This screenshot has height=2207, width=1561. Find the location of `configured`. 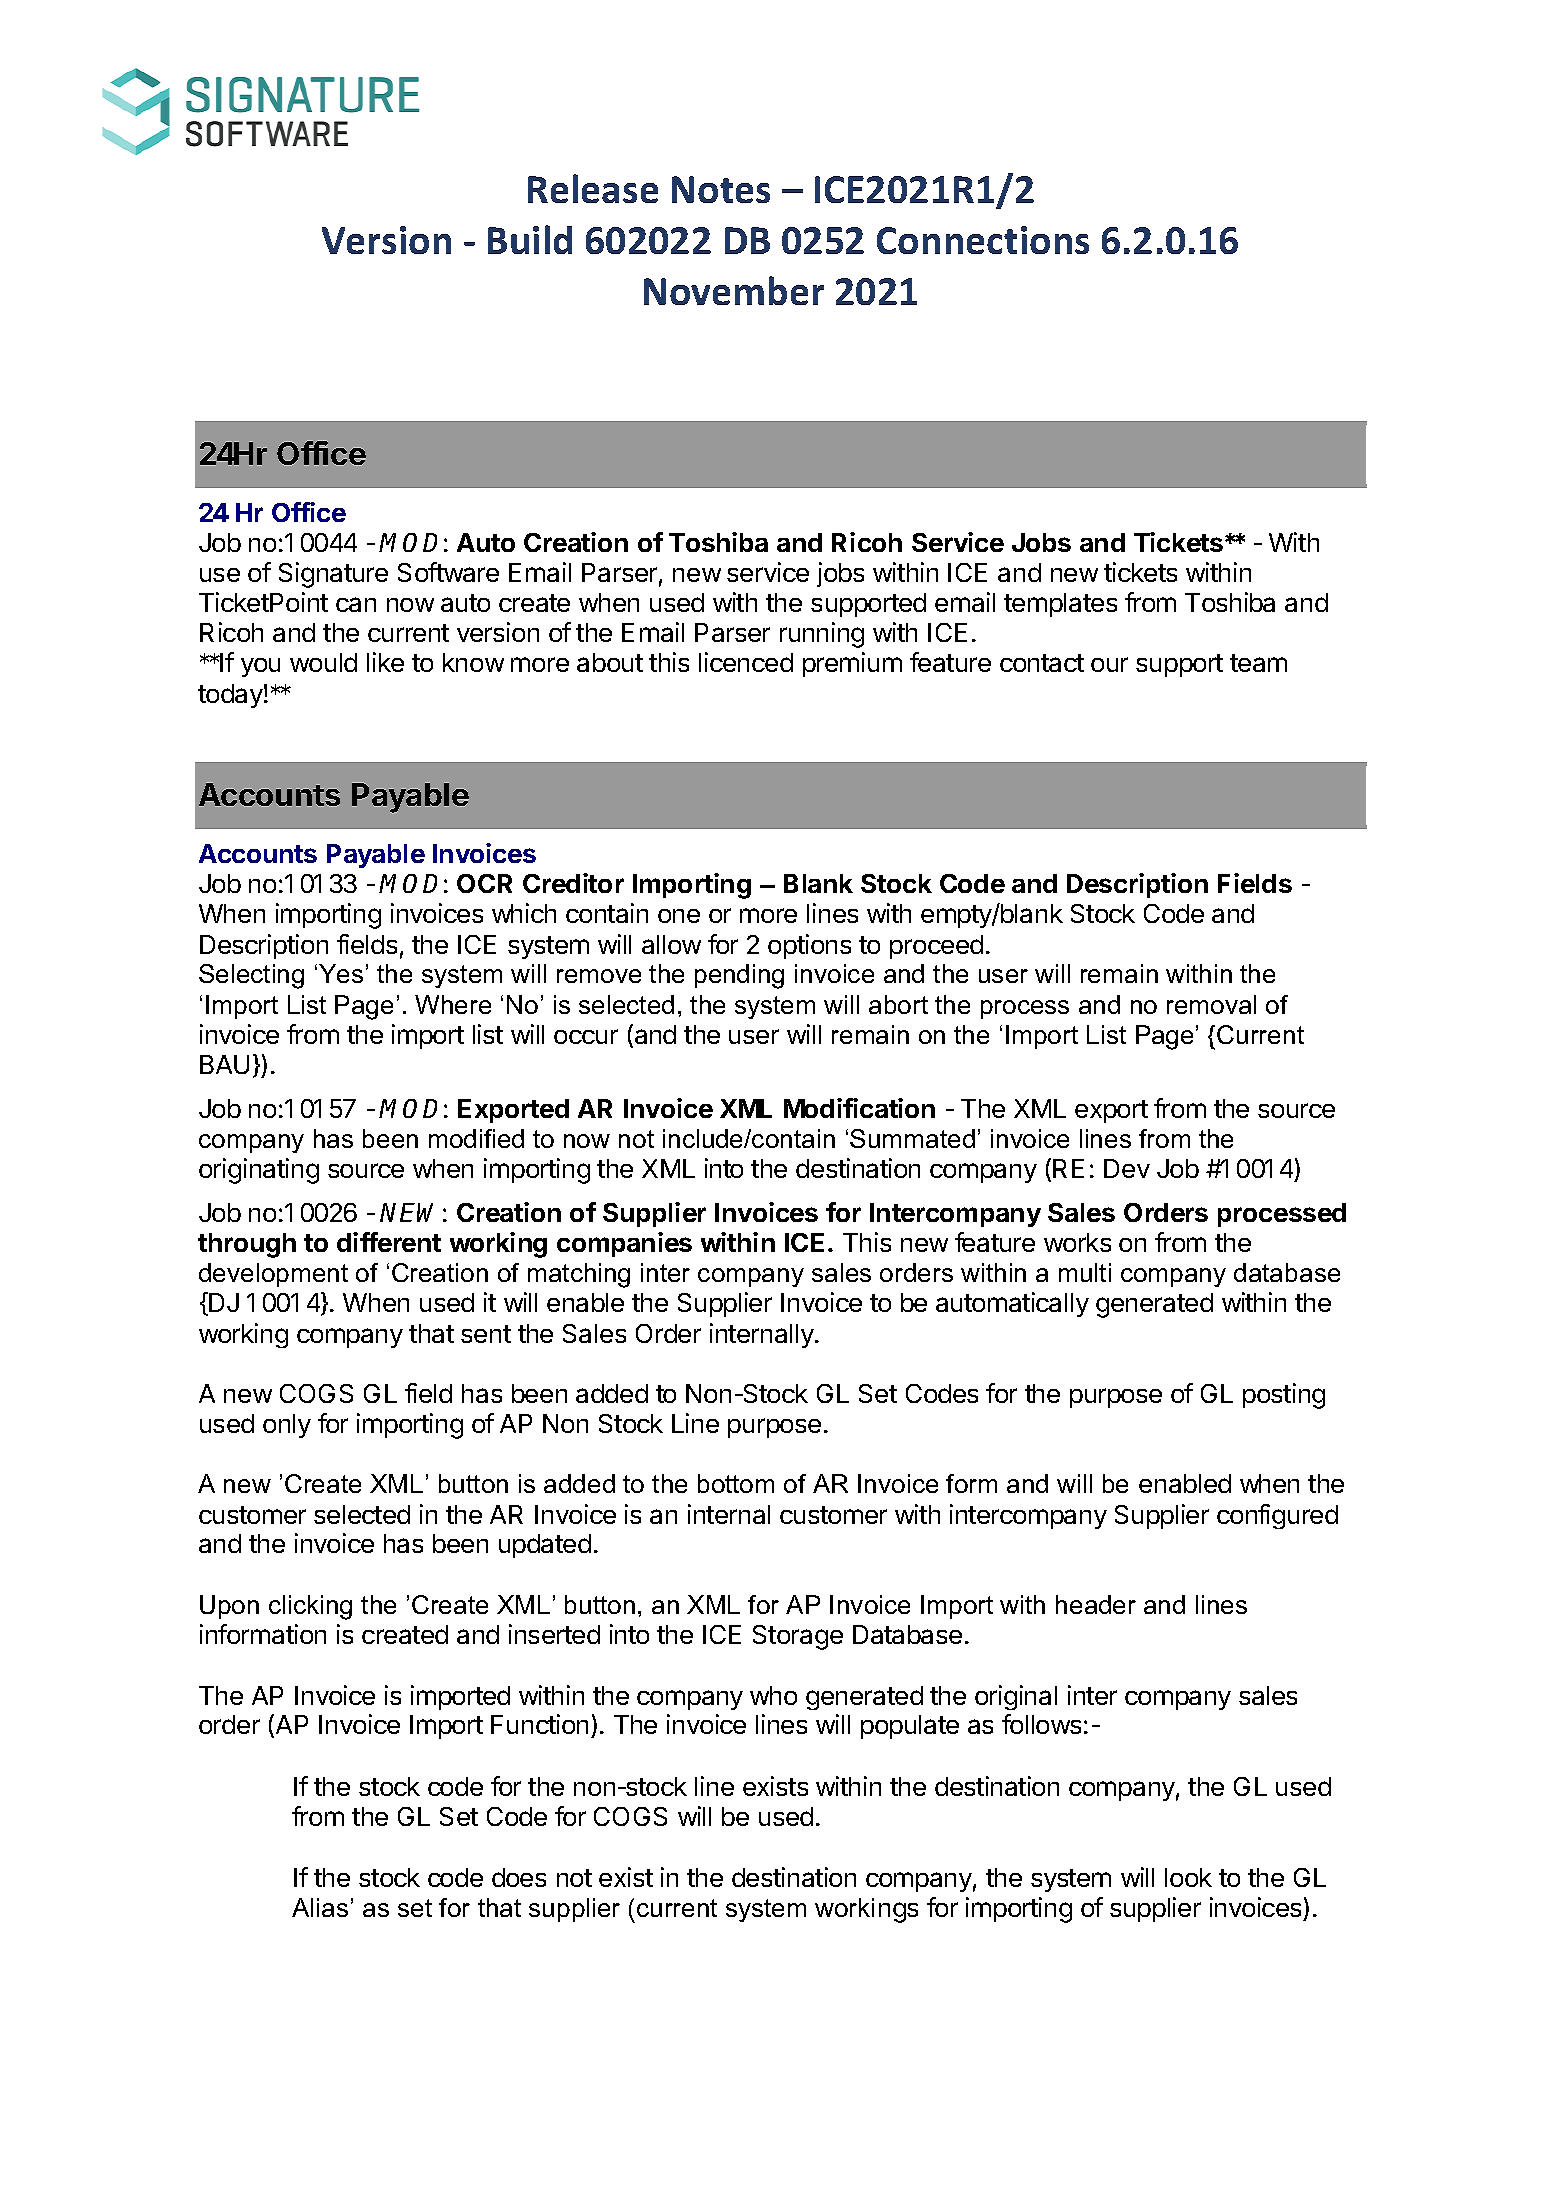

configured is located at coordinates (1277, 1516).
